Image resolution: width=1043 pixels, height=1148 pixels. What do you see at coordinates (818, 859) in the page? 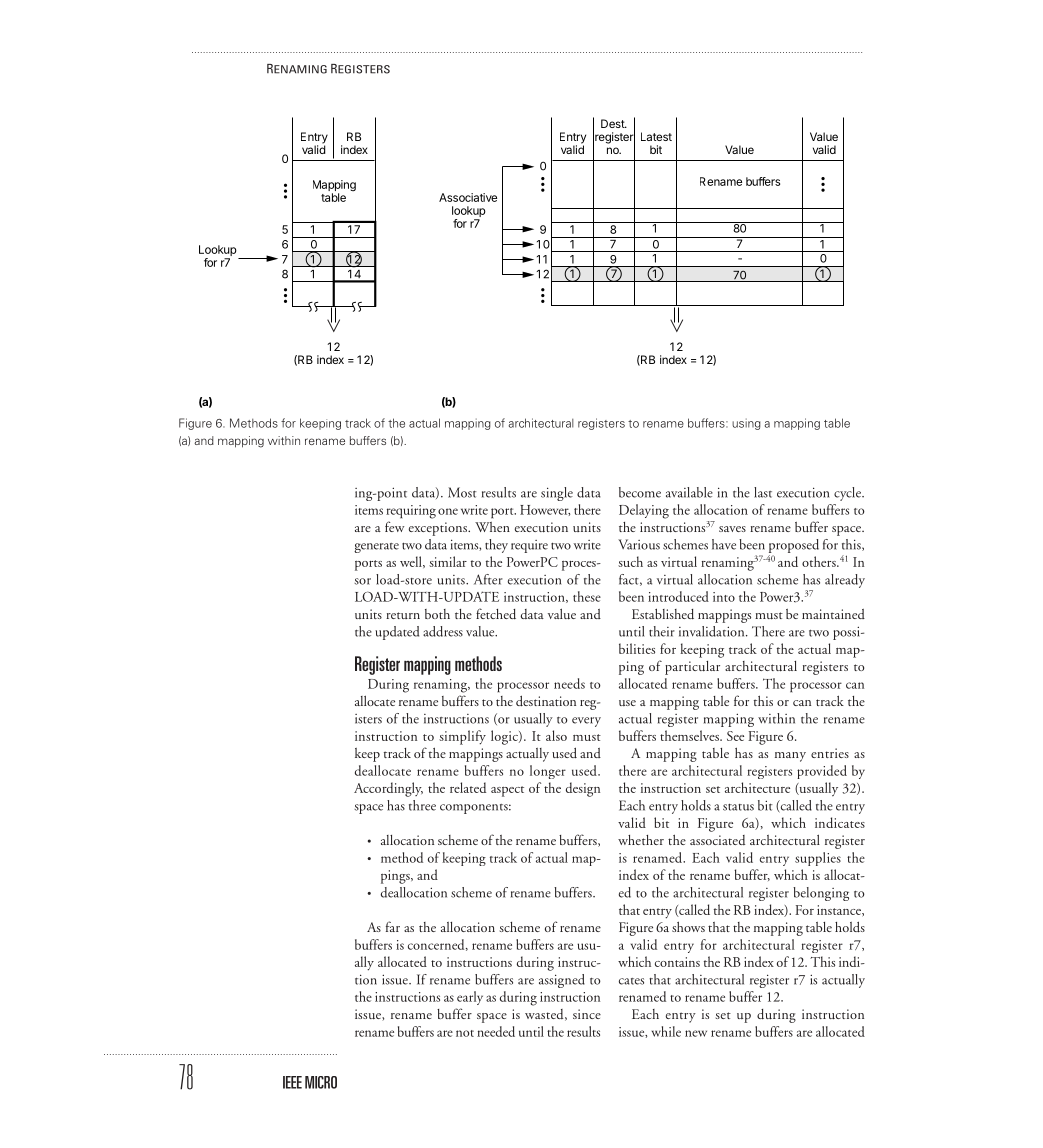
I see `supplies` at bounding box center [818, 859].
